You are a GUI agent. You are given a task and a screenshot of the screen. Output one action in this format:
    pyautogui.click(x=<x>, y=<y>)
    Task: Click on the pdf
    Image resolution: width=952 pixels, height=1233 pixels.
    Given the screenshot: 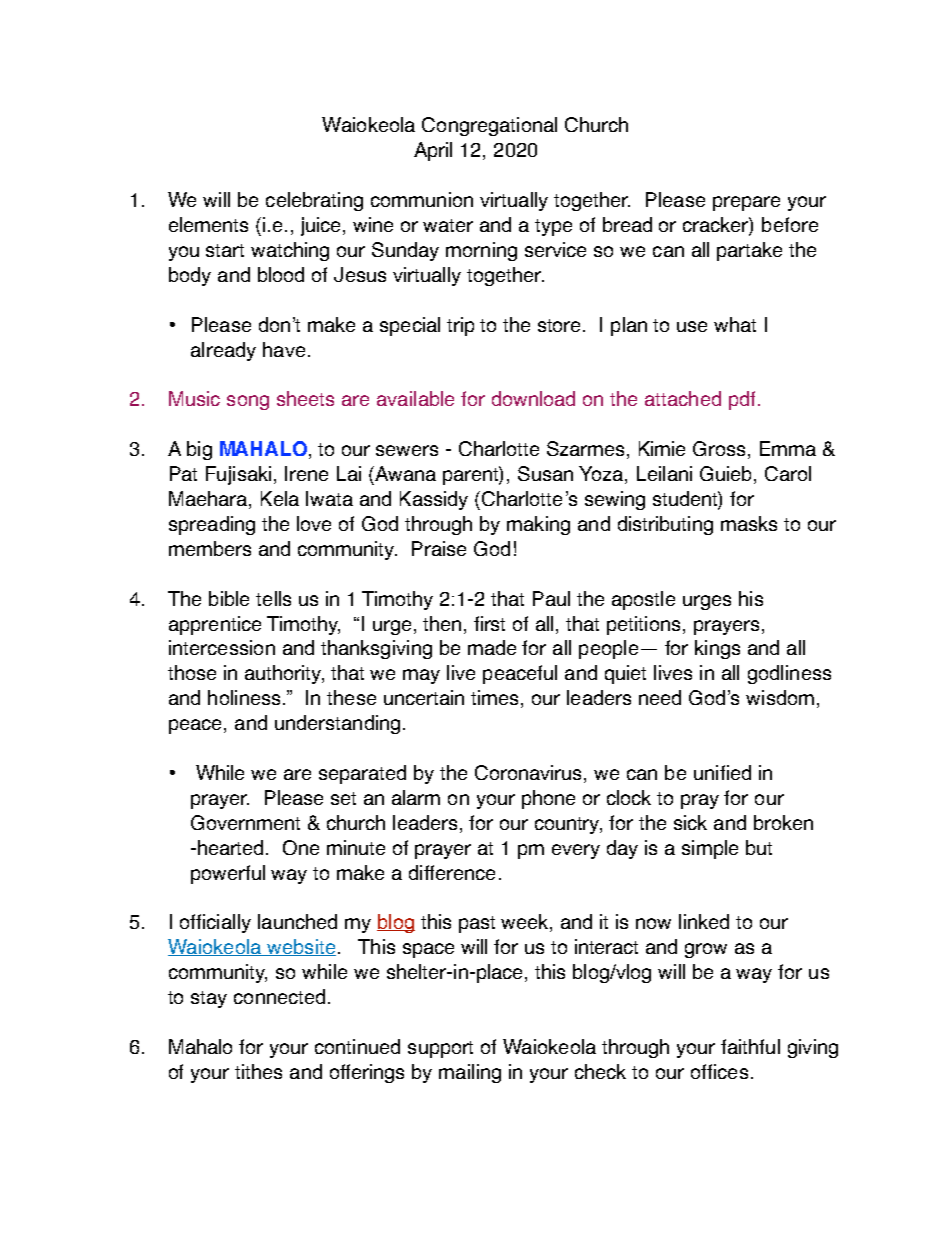 What is the action you would take?
    pyautogui.click(x=742, y=400)
